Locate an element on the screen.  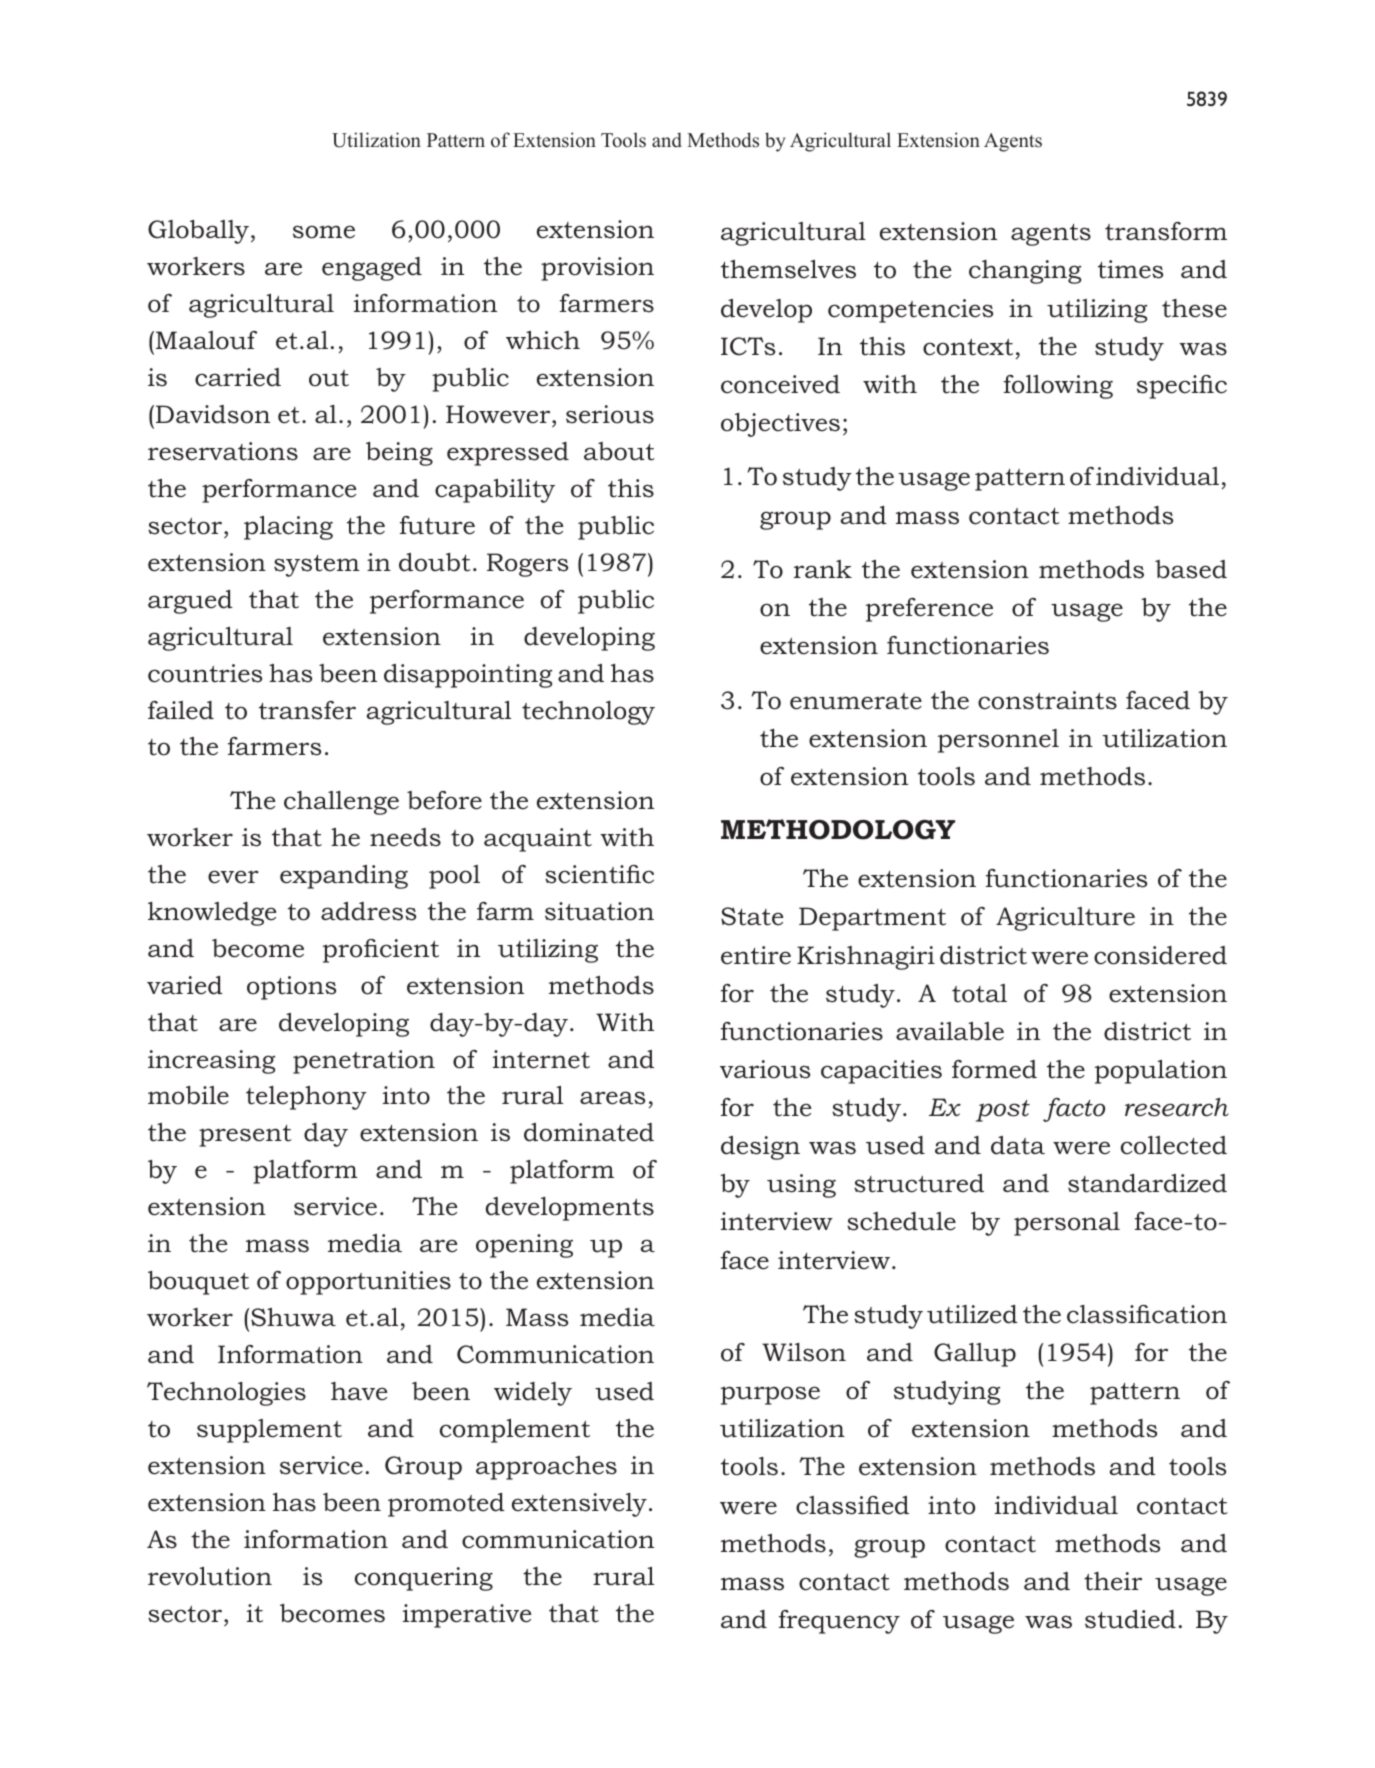
provision is located at coordinates (597, 269).
